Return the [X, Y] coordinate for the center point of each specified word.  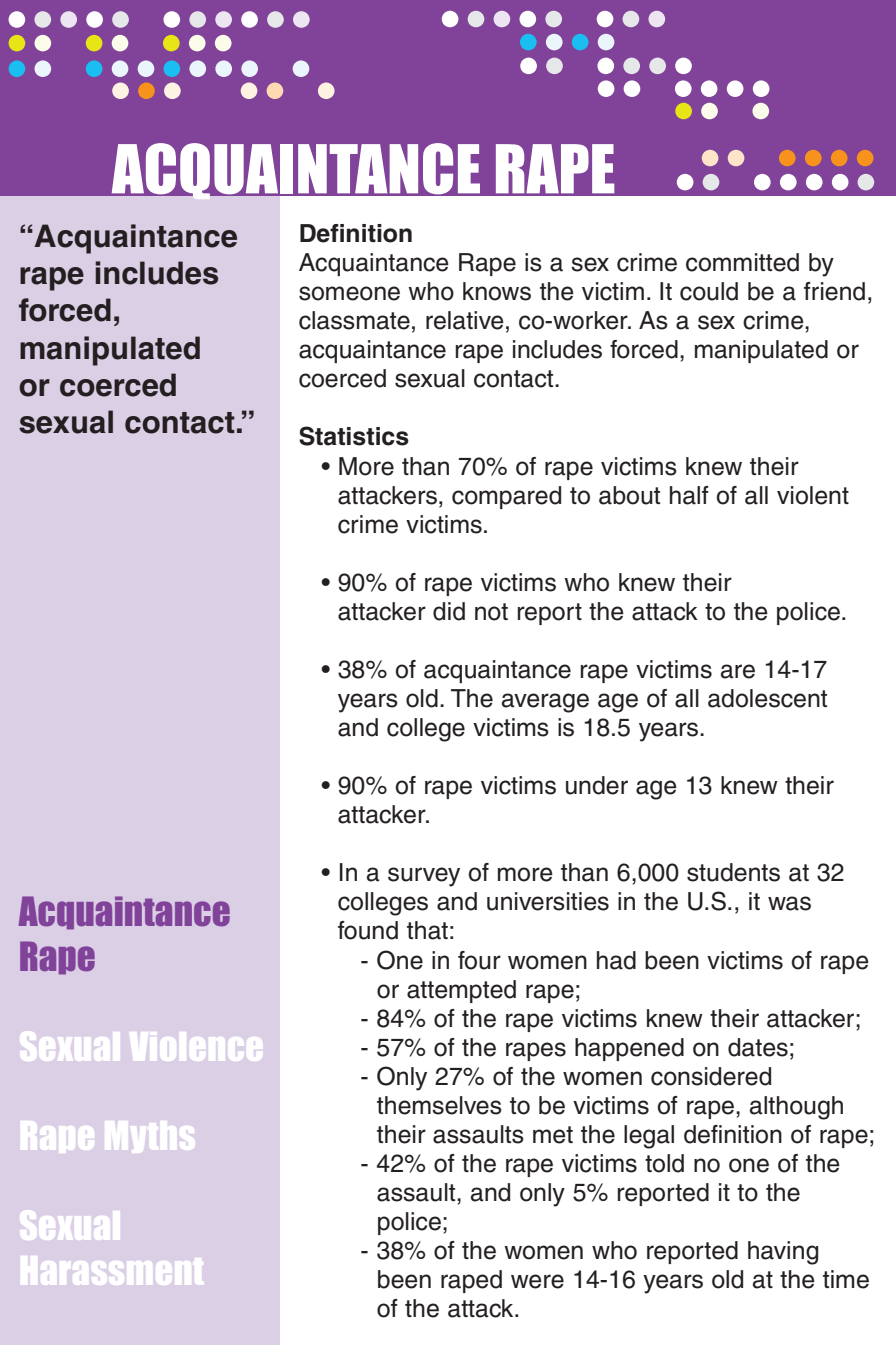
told [664, 1163]
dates [758, 1047]
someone [349, 293]
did [449, 611]
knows [497, 291]
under [597, 785]
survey [424, 877]
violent [813, 495]
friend [834, 291]
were [537, 1281]
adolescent [767, 698]
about [629, 495]
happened [629, 1049]
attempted [461, 991]
